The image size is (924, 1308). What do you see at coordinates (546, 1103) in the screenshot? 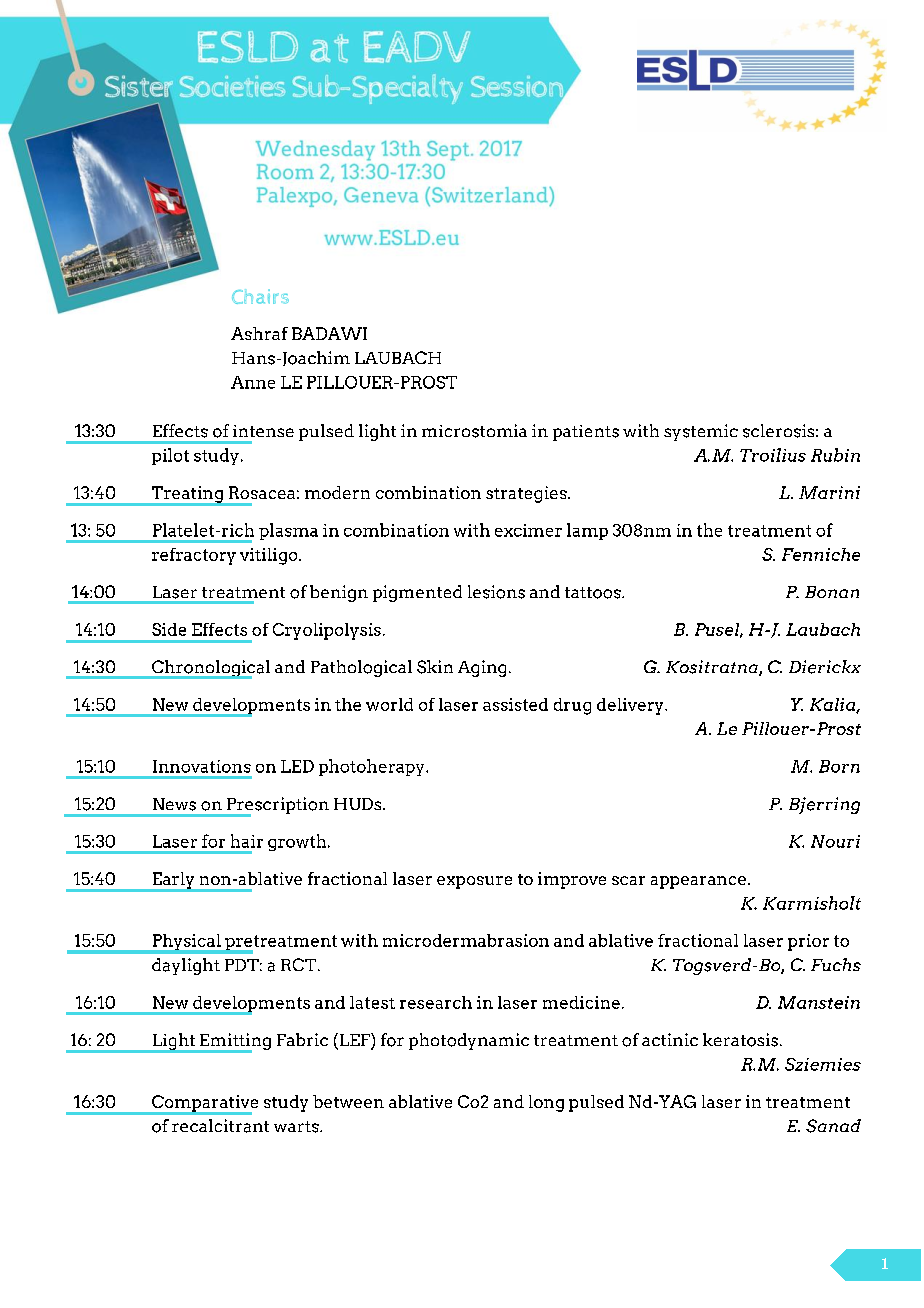
I see `long` at bounding box center [546, 1103].
